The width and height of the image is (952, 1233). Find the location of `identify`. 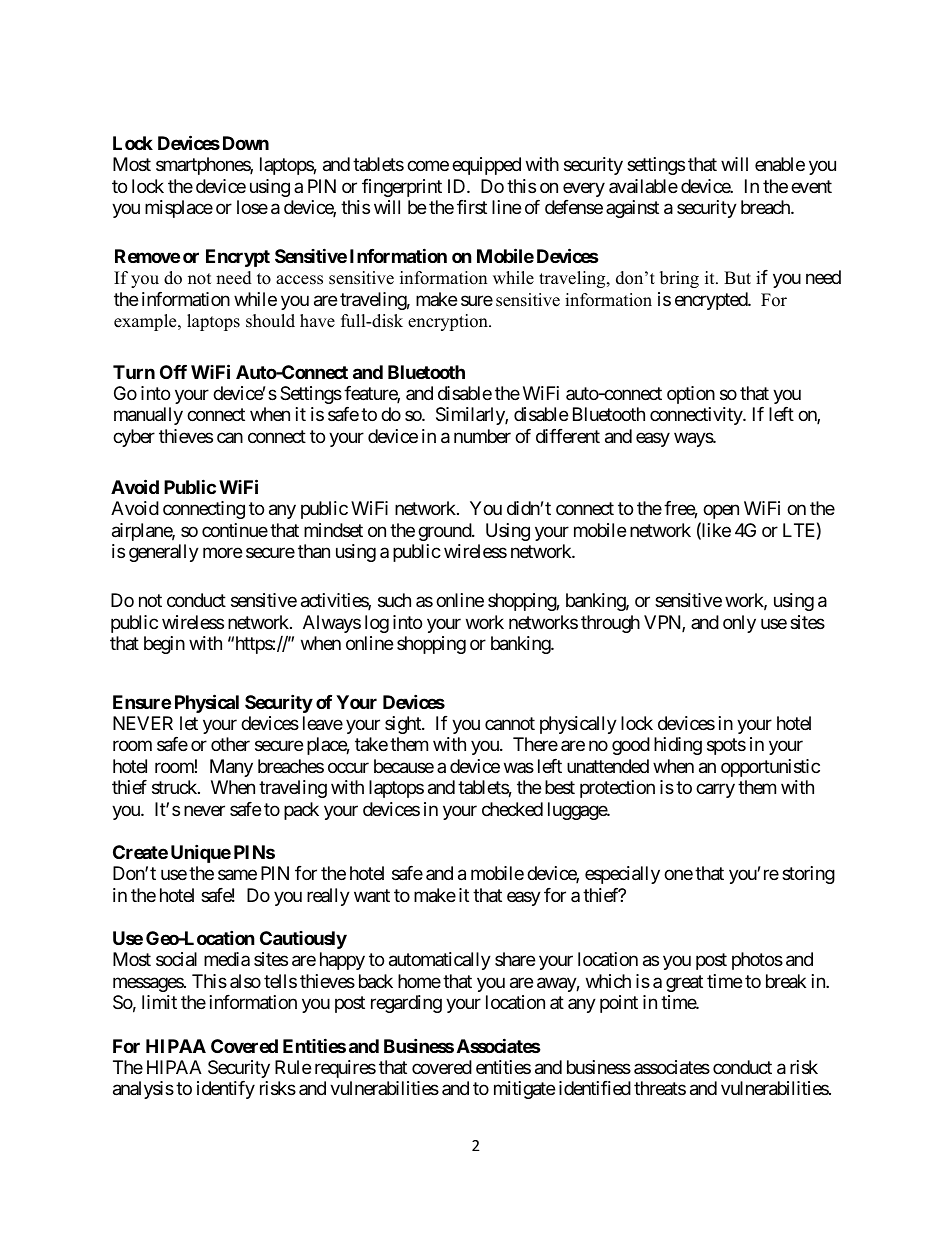

identify is located at coordinates (226, 1090).
